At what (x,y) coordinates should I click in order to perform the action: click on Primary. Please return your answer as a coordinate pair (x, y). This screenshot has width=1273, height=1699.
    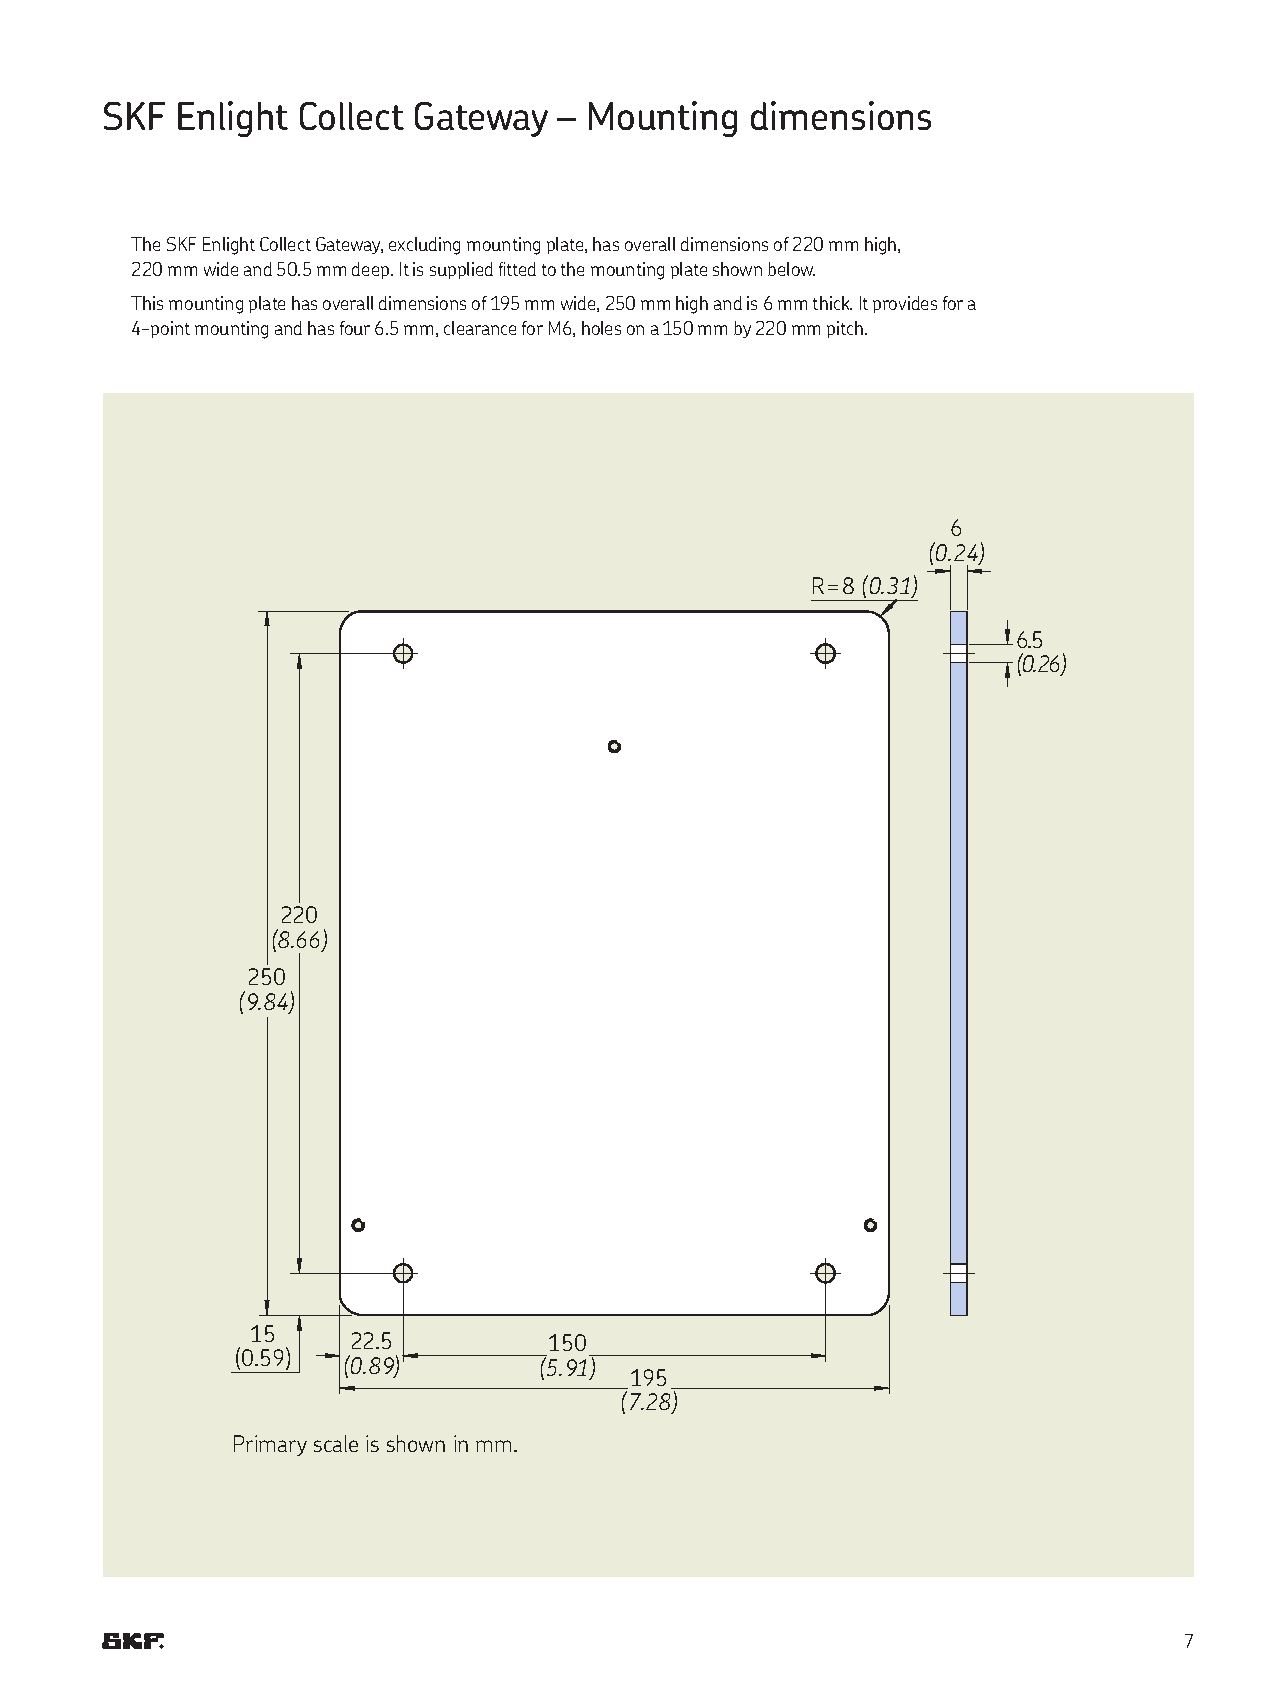
    Looking at the image, I should click on (270, 1445).
